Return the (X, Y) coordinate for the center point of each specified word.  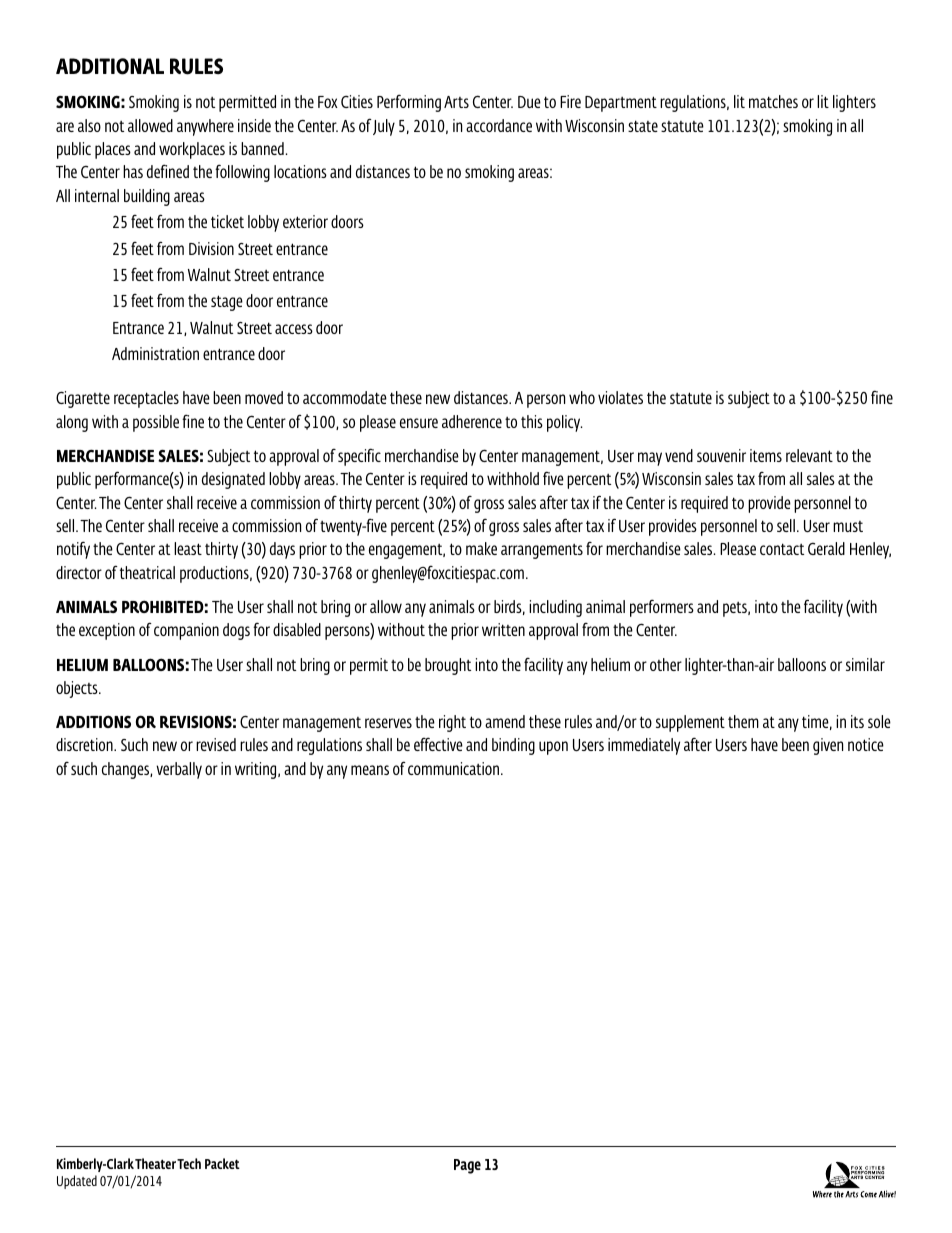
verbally (179, 770)
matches (773, 101)
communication (453, 768)
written (503, 629)
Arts (456, 102)
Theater (155, 1163)
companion (186, 631)
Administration (155, 353)
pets (736, 609)
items (766, 455)
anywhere (205, 127)
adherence (472, 421)
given (828, 746)
